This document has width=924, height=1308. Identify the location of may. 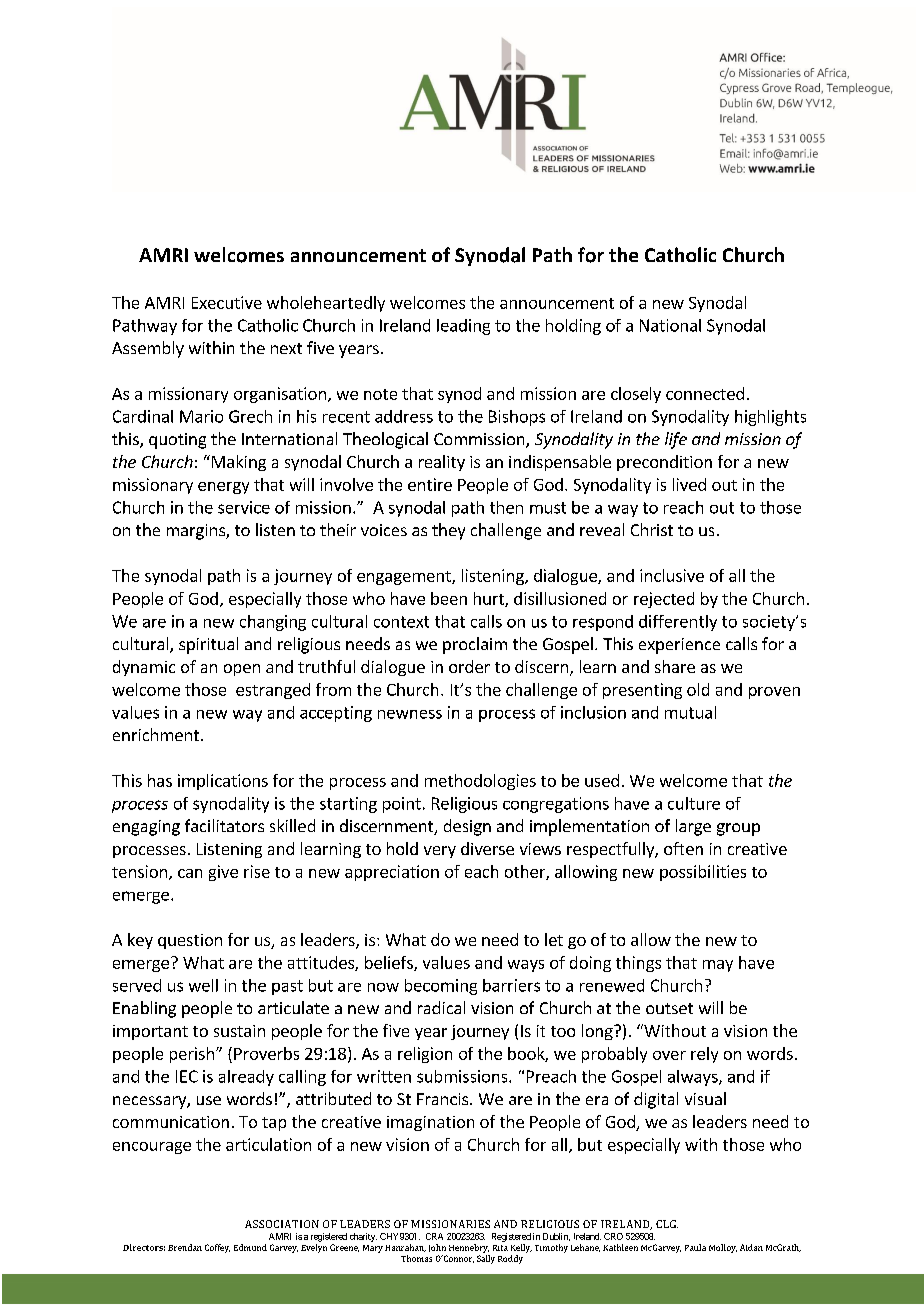
(718, 966).
